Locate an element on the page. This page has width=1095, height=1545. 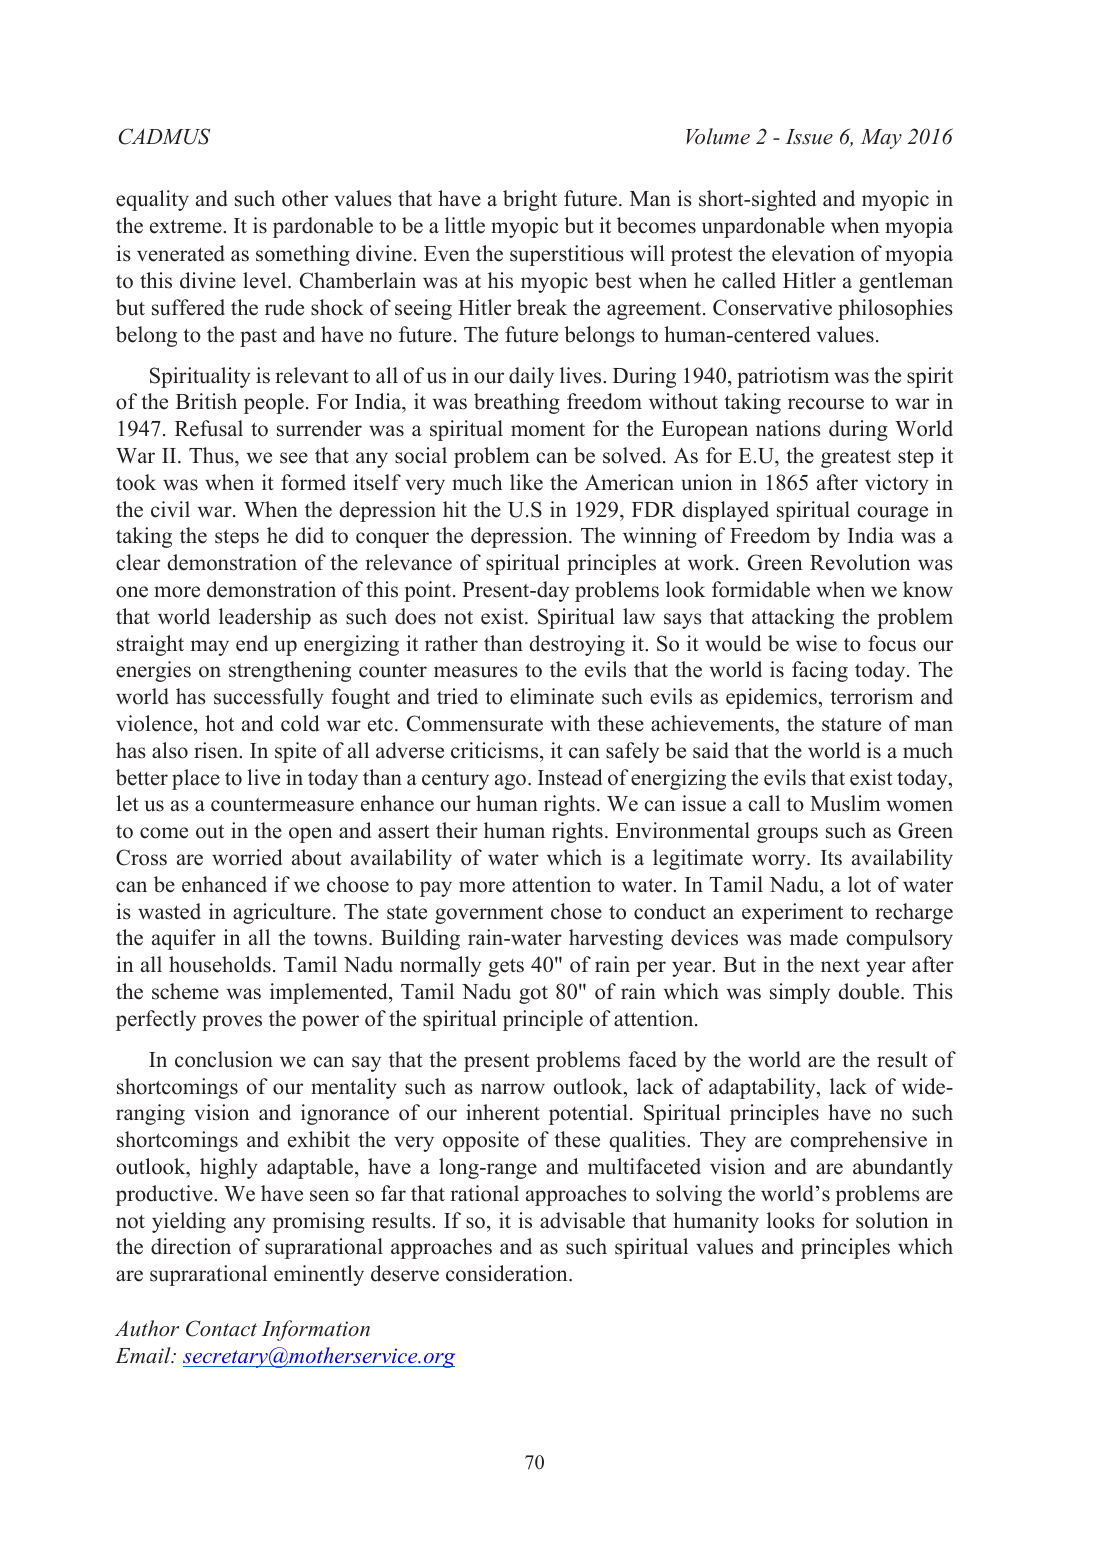
CADMUS is located at coordinates (164, 136).
